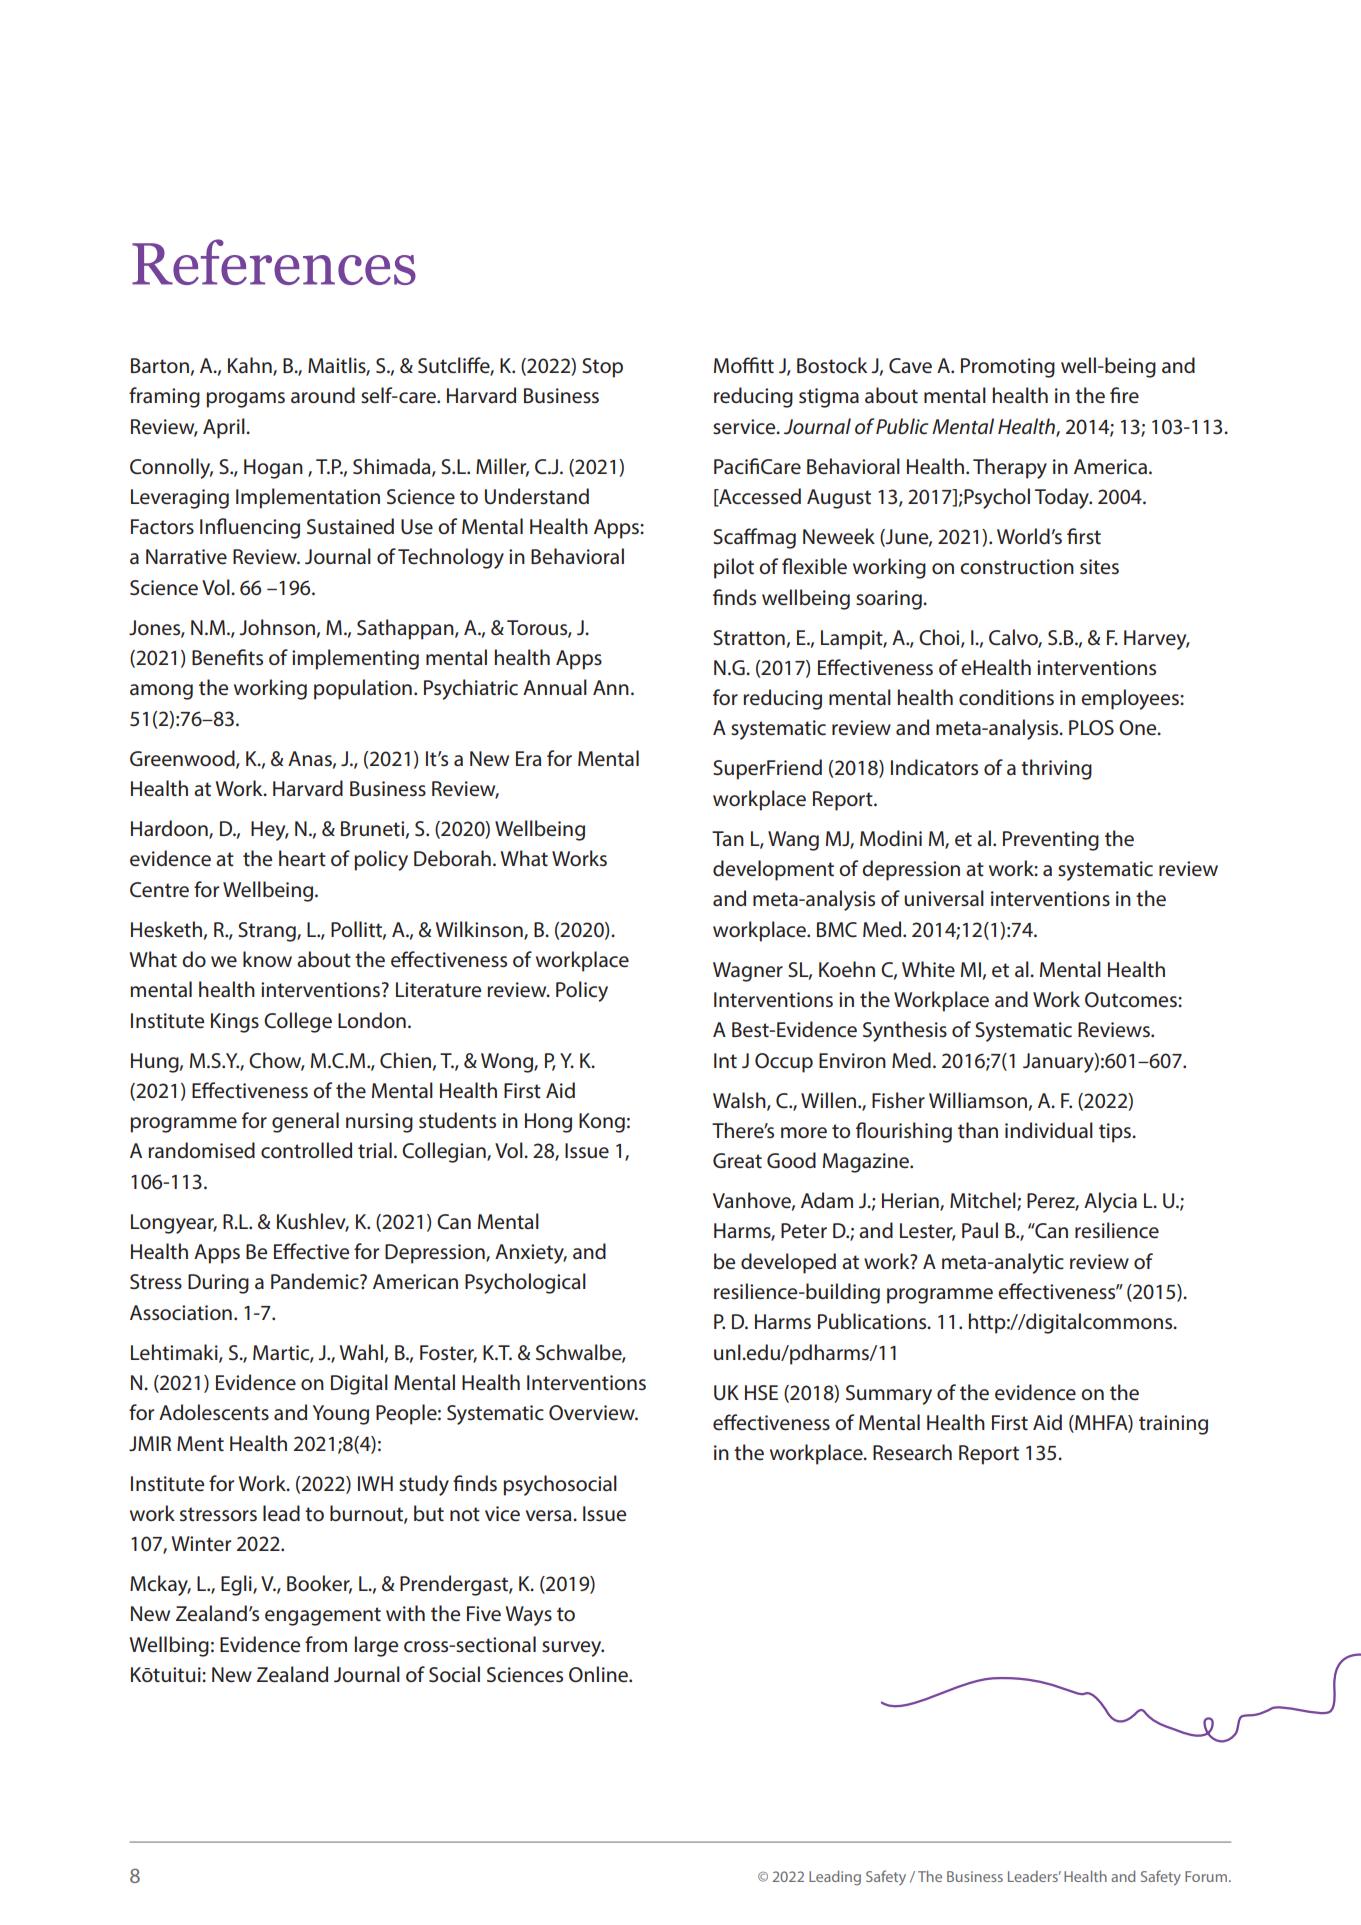  What do you see at coordinates (1051, 841) in the screenshot?
I see `Preventing` at bounding box center [1051, 841].
